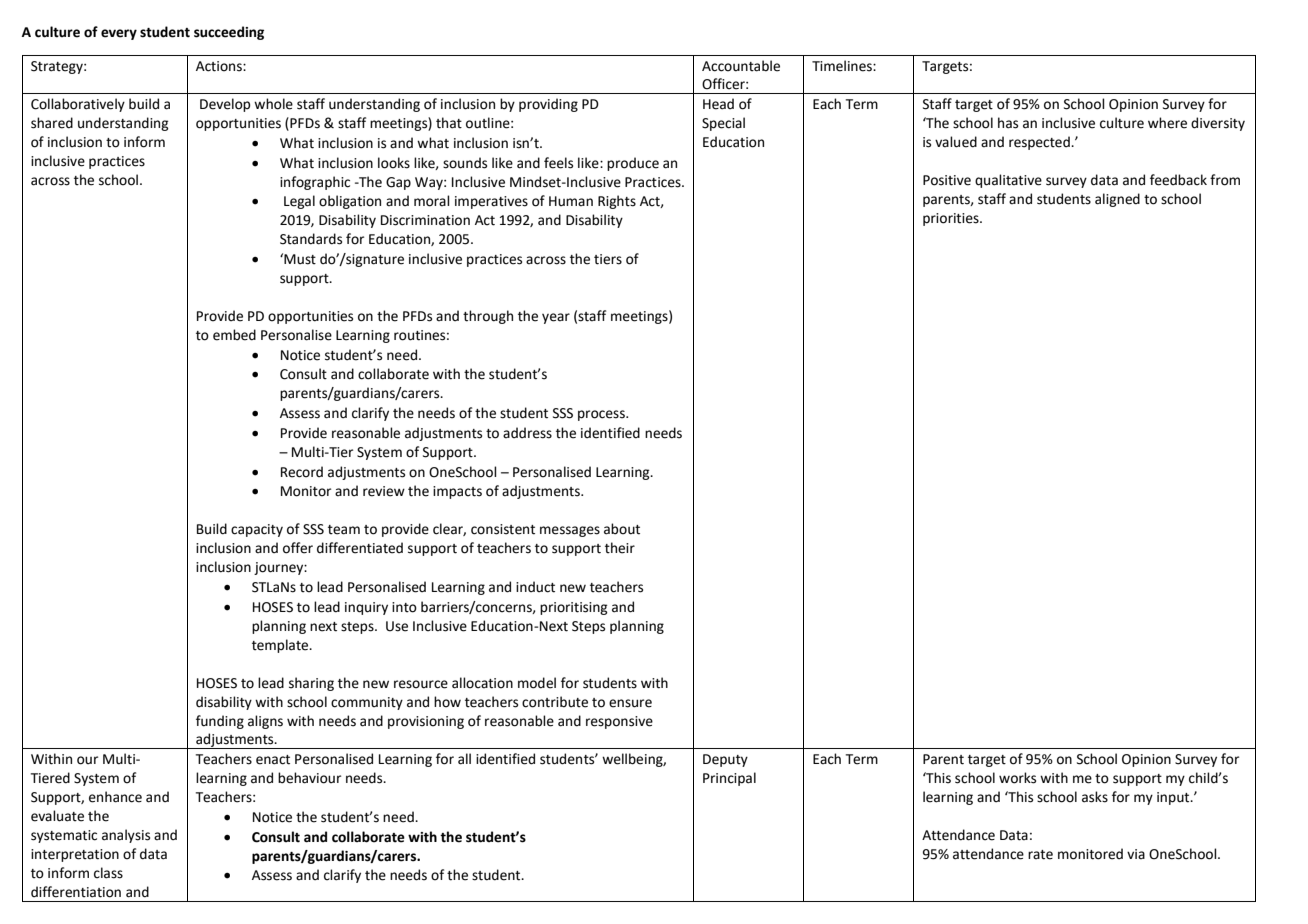 This screenshot has width=1308, height=924. What do you see at coordinates (108, 873) in the screenshot?
I see `class` at bounding box center [108, 873].
